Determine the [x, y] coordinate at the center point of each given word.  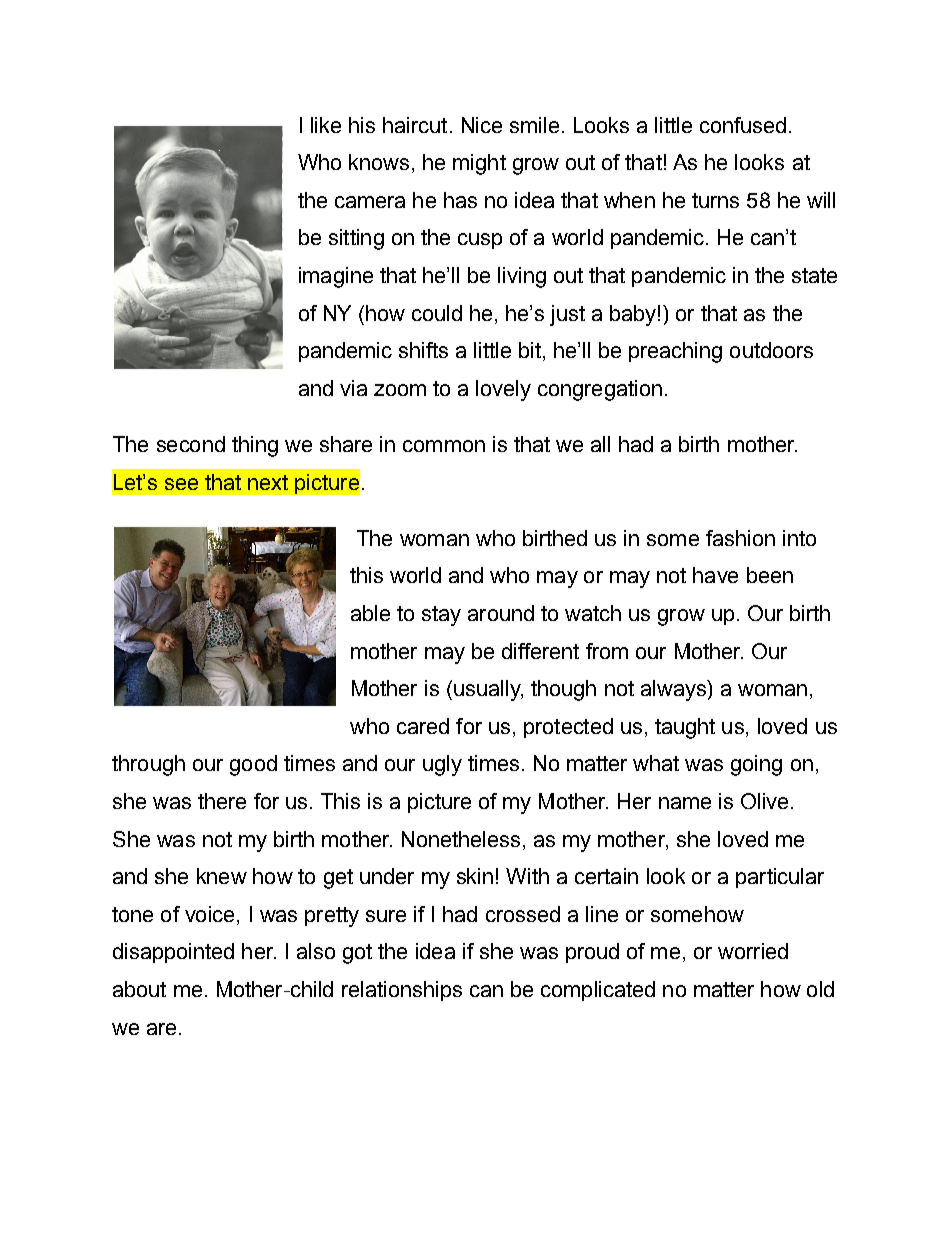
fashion [740, 538]
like [326, 125]
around [501, 613]
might [479, 164]
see [181, 484]
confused [743, 125]
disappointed [173, 953]
